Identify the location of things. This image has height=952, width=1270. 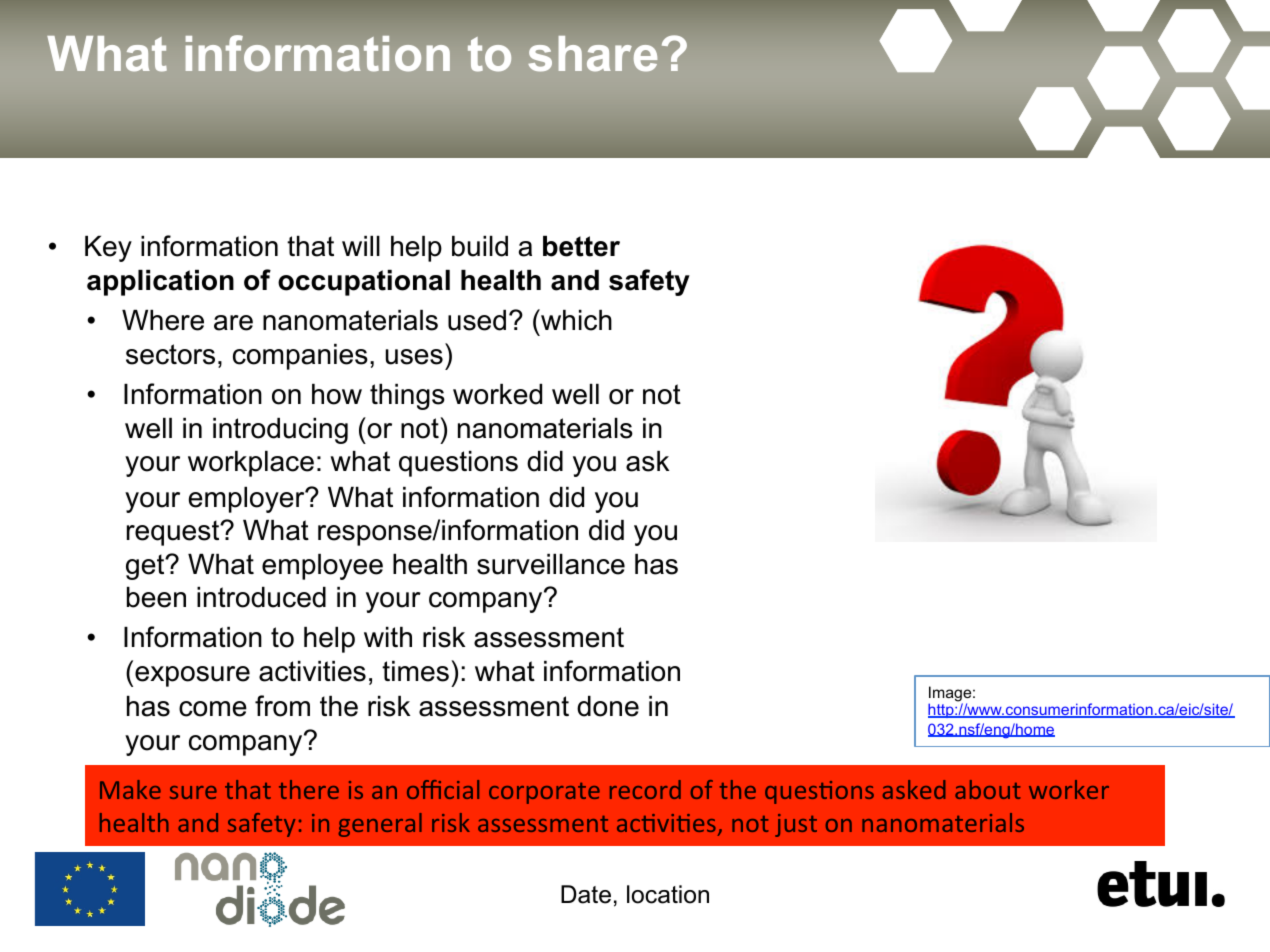
(407, 397).
